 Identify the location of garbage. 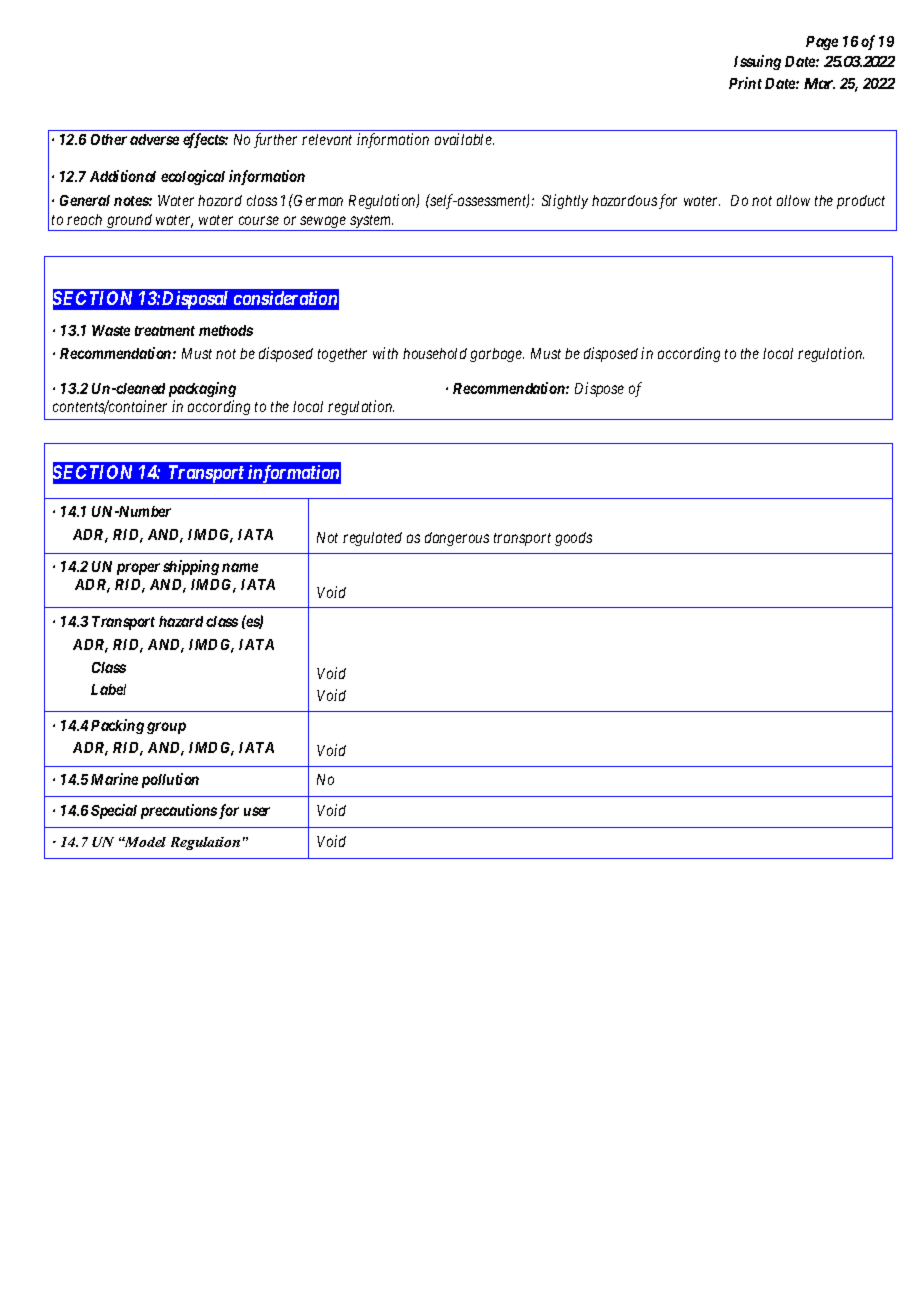
(497, 355).
